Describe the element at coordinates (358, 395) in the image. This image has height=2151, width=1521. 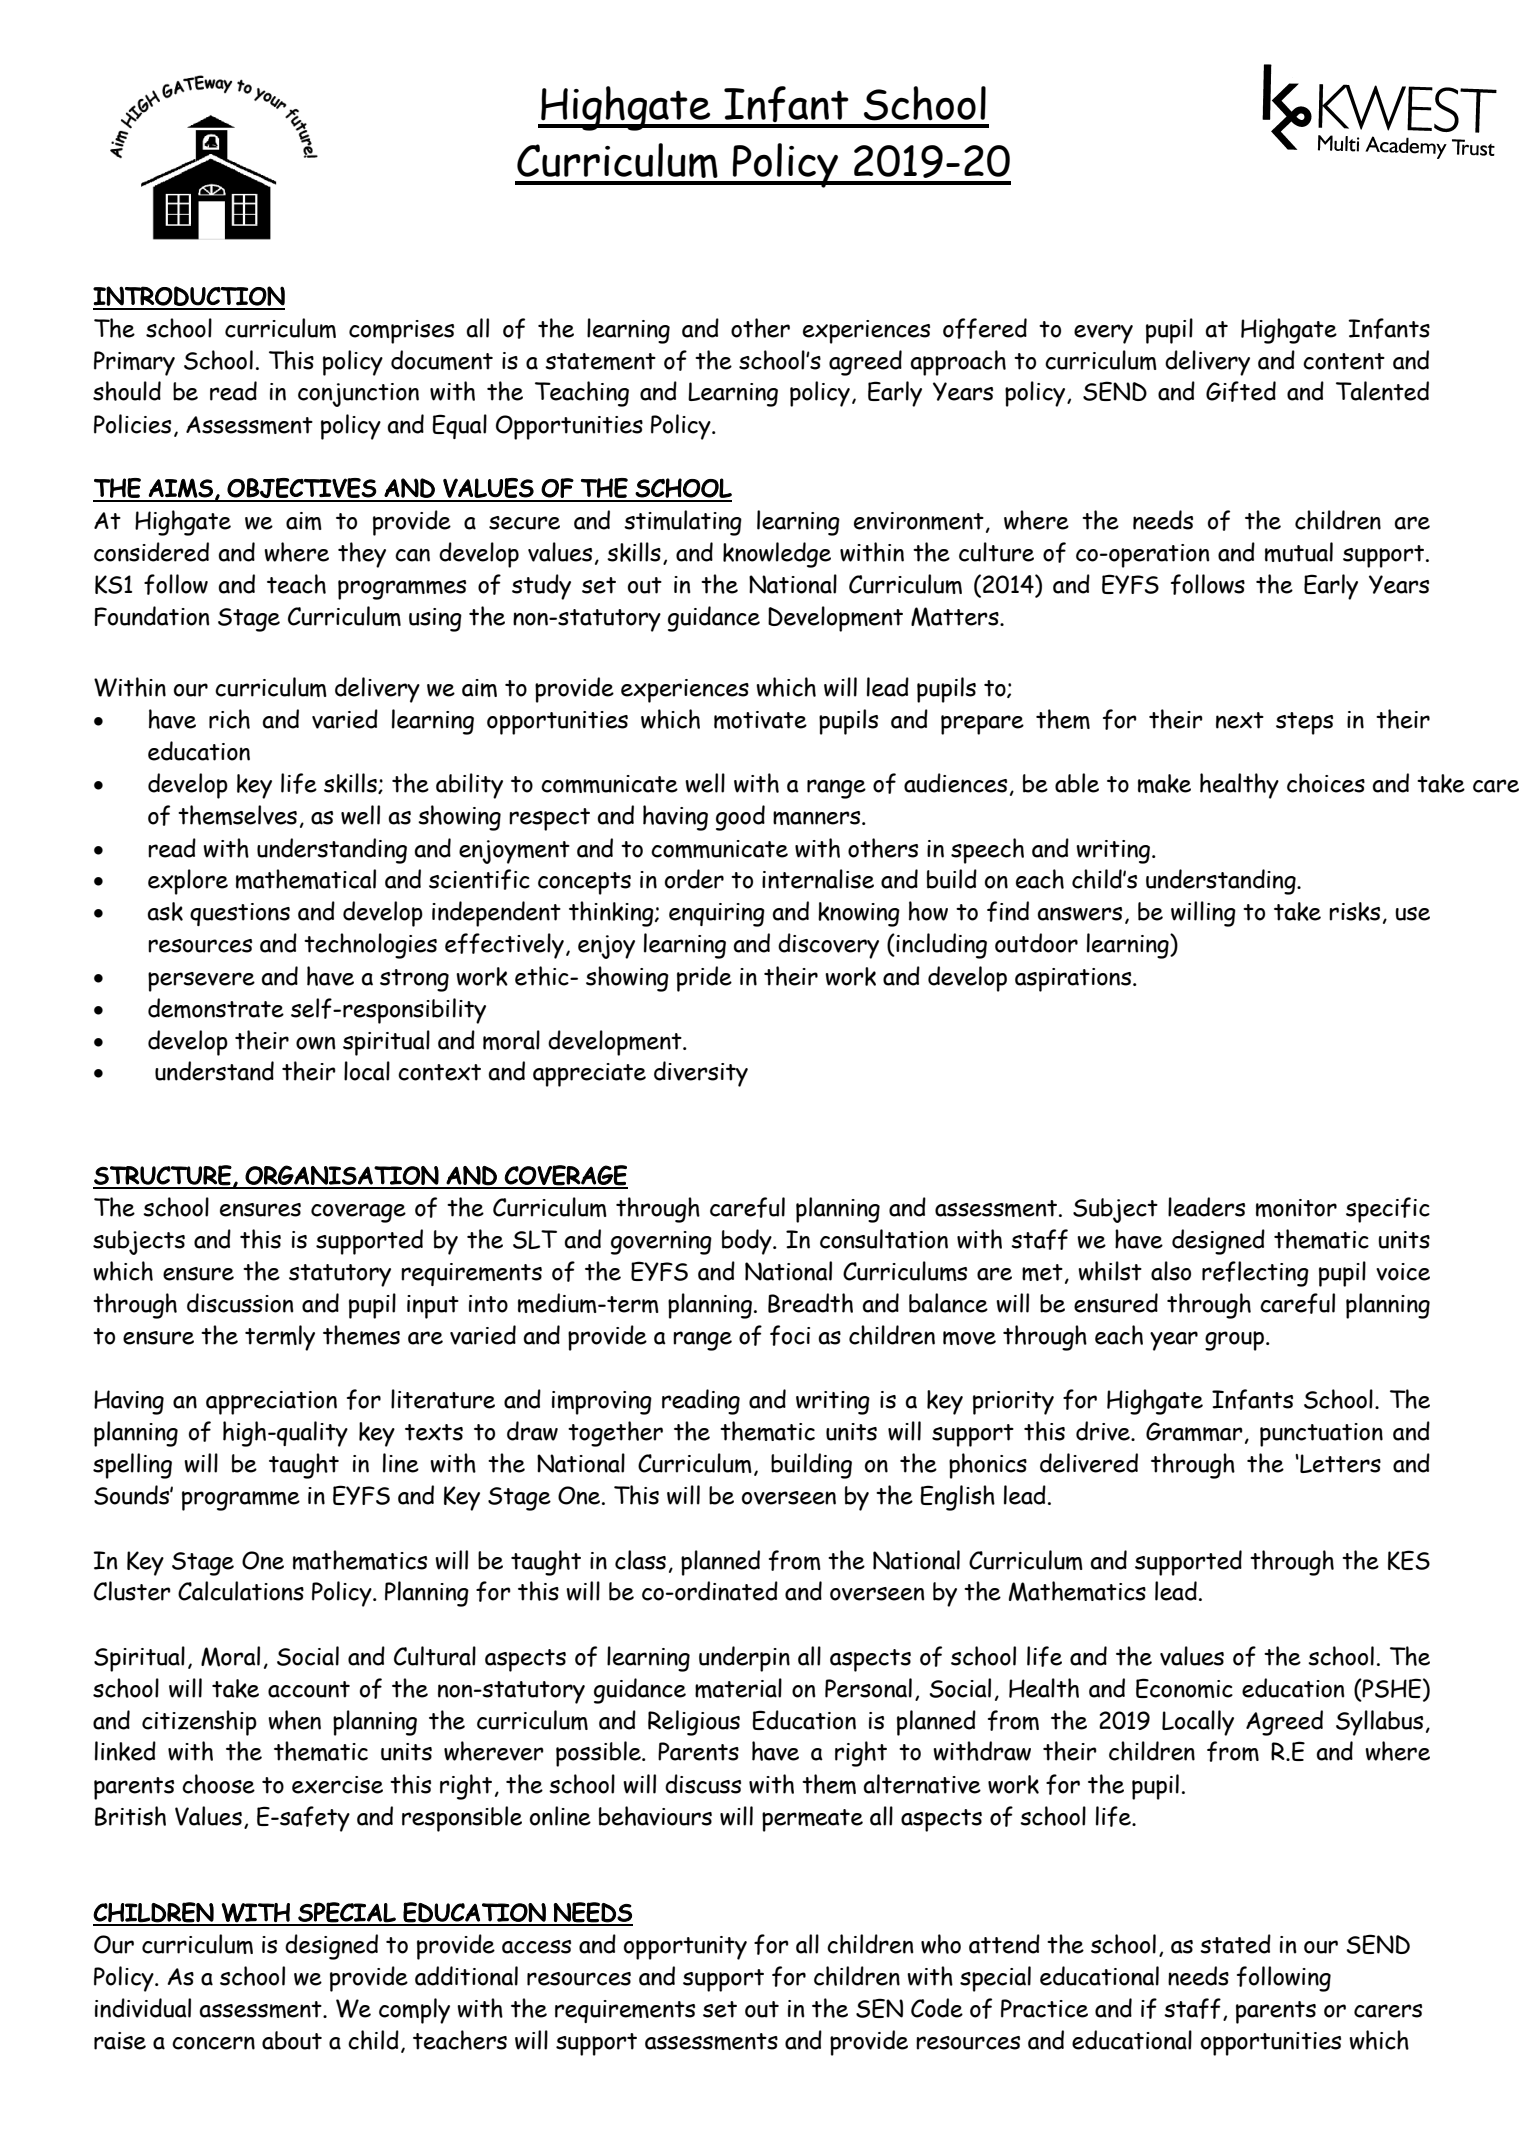
I see `conjunction` at that location.
